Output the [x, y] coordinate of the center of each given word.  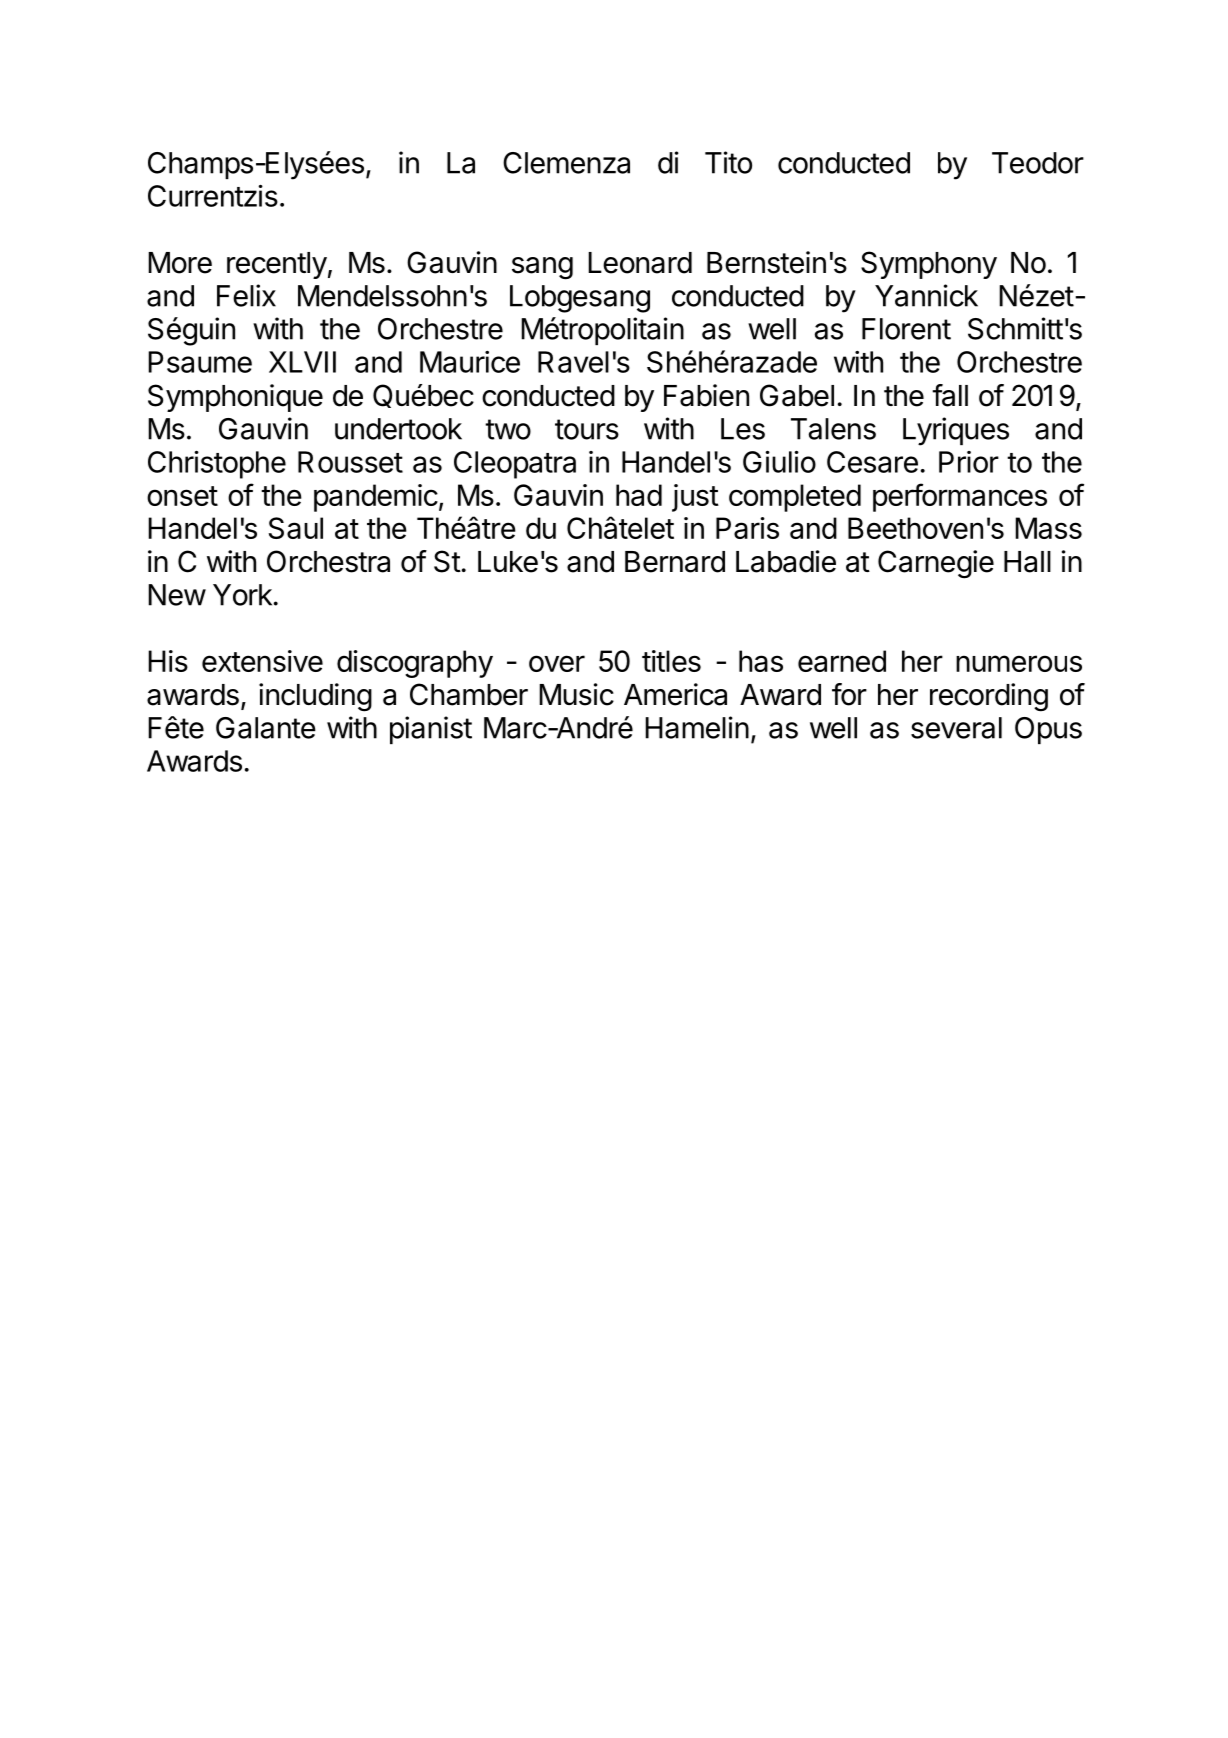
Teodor [1038, 163]
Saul [295, 528]
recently [277, 265]
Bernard [675, 562]
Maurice [470, 362]
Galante [266, 728]
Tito [728, 162]
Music [576, 694]
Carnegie [936, 564]
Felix [246, 295]
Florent [906, 329]
